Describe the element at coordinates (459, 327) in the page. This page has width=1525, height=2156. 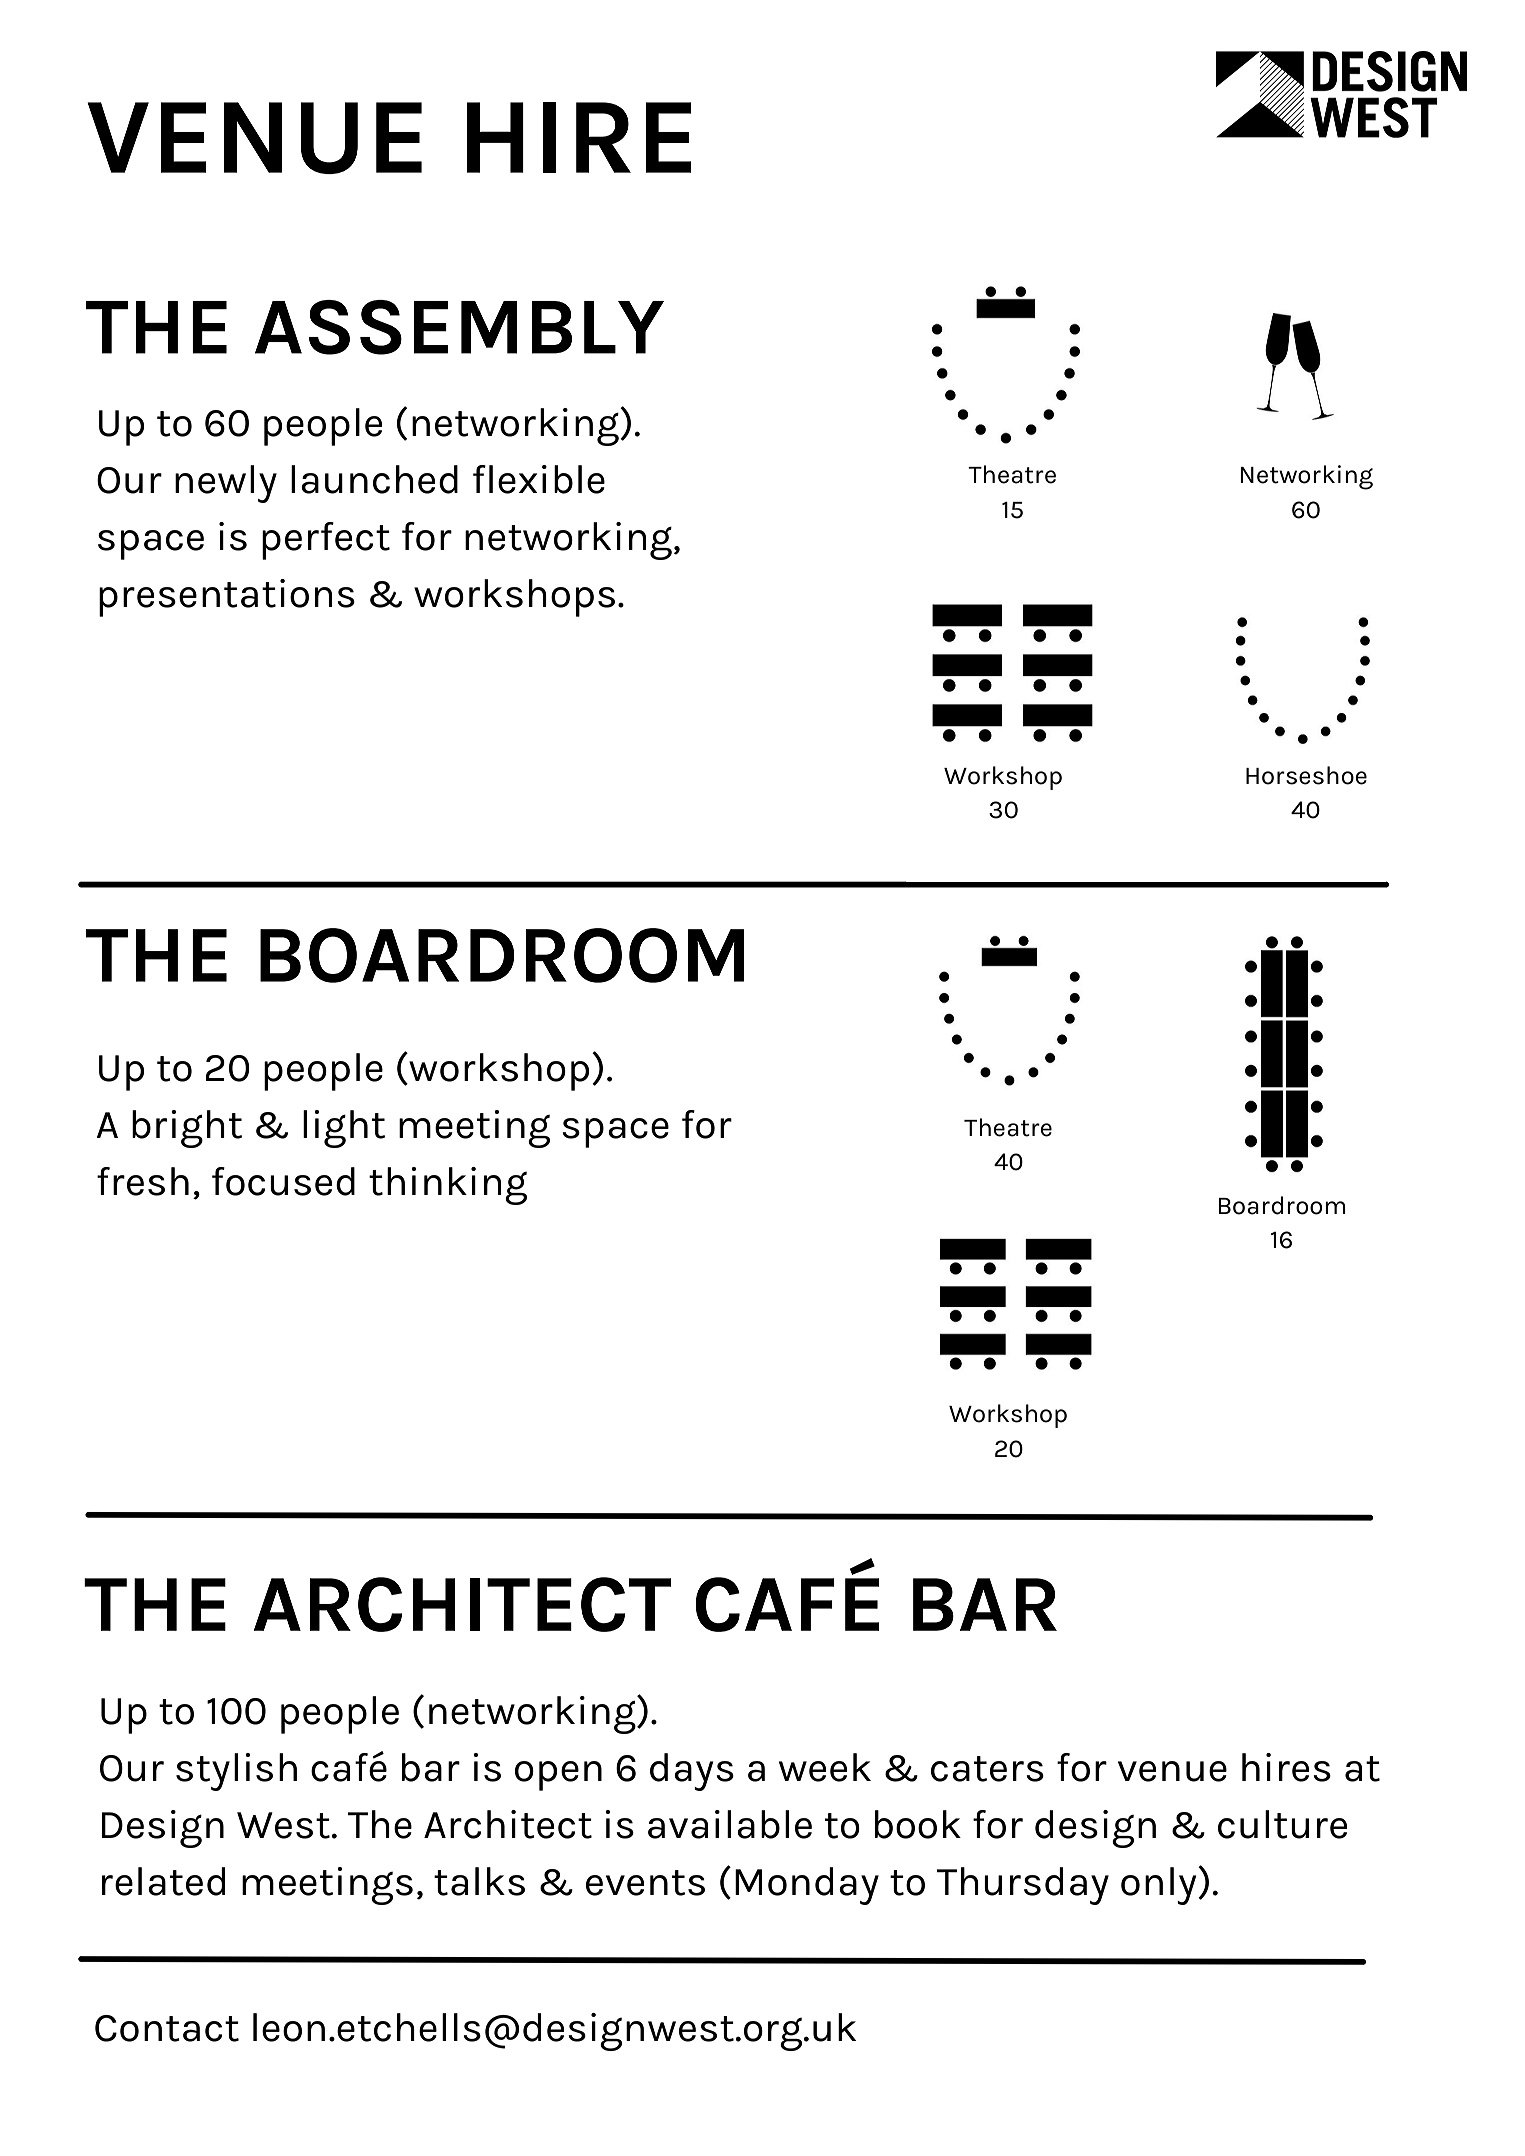
I see `ASSEMBLY` at that location.
